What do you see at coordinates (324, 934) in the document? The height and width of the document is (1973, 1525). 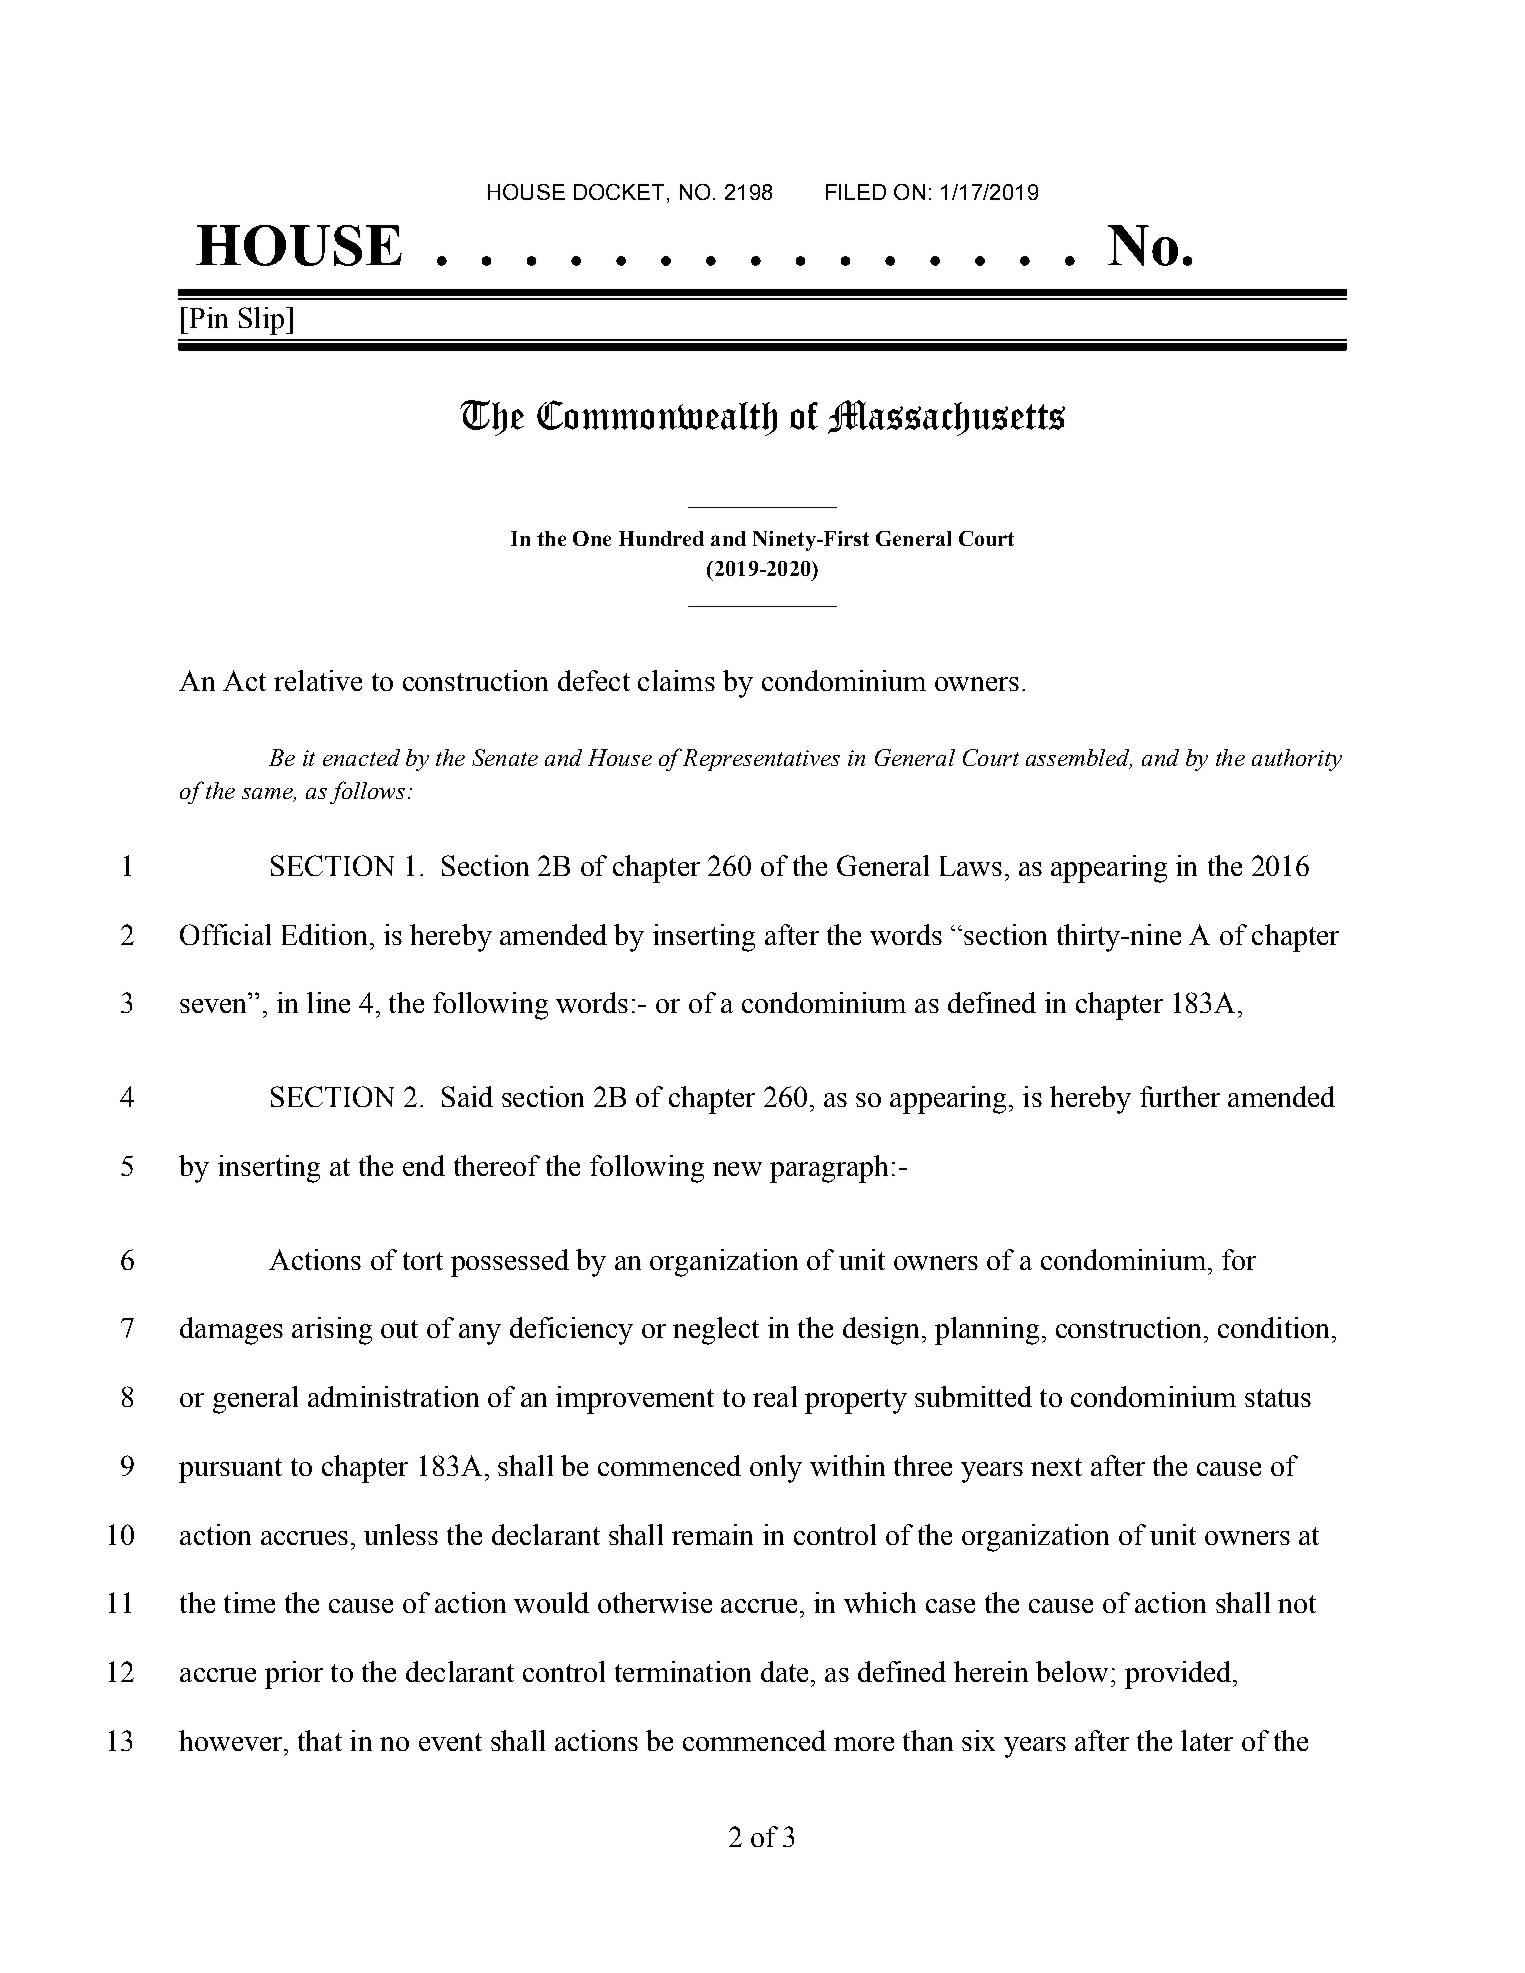 I see `Edition` at bounding box center [324, 934].
